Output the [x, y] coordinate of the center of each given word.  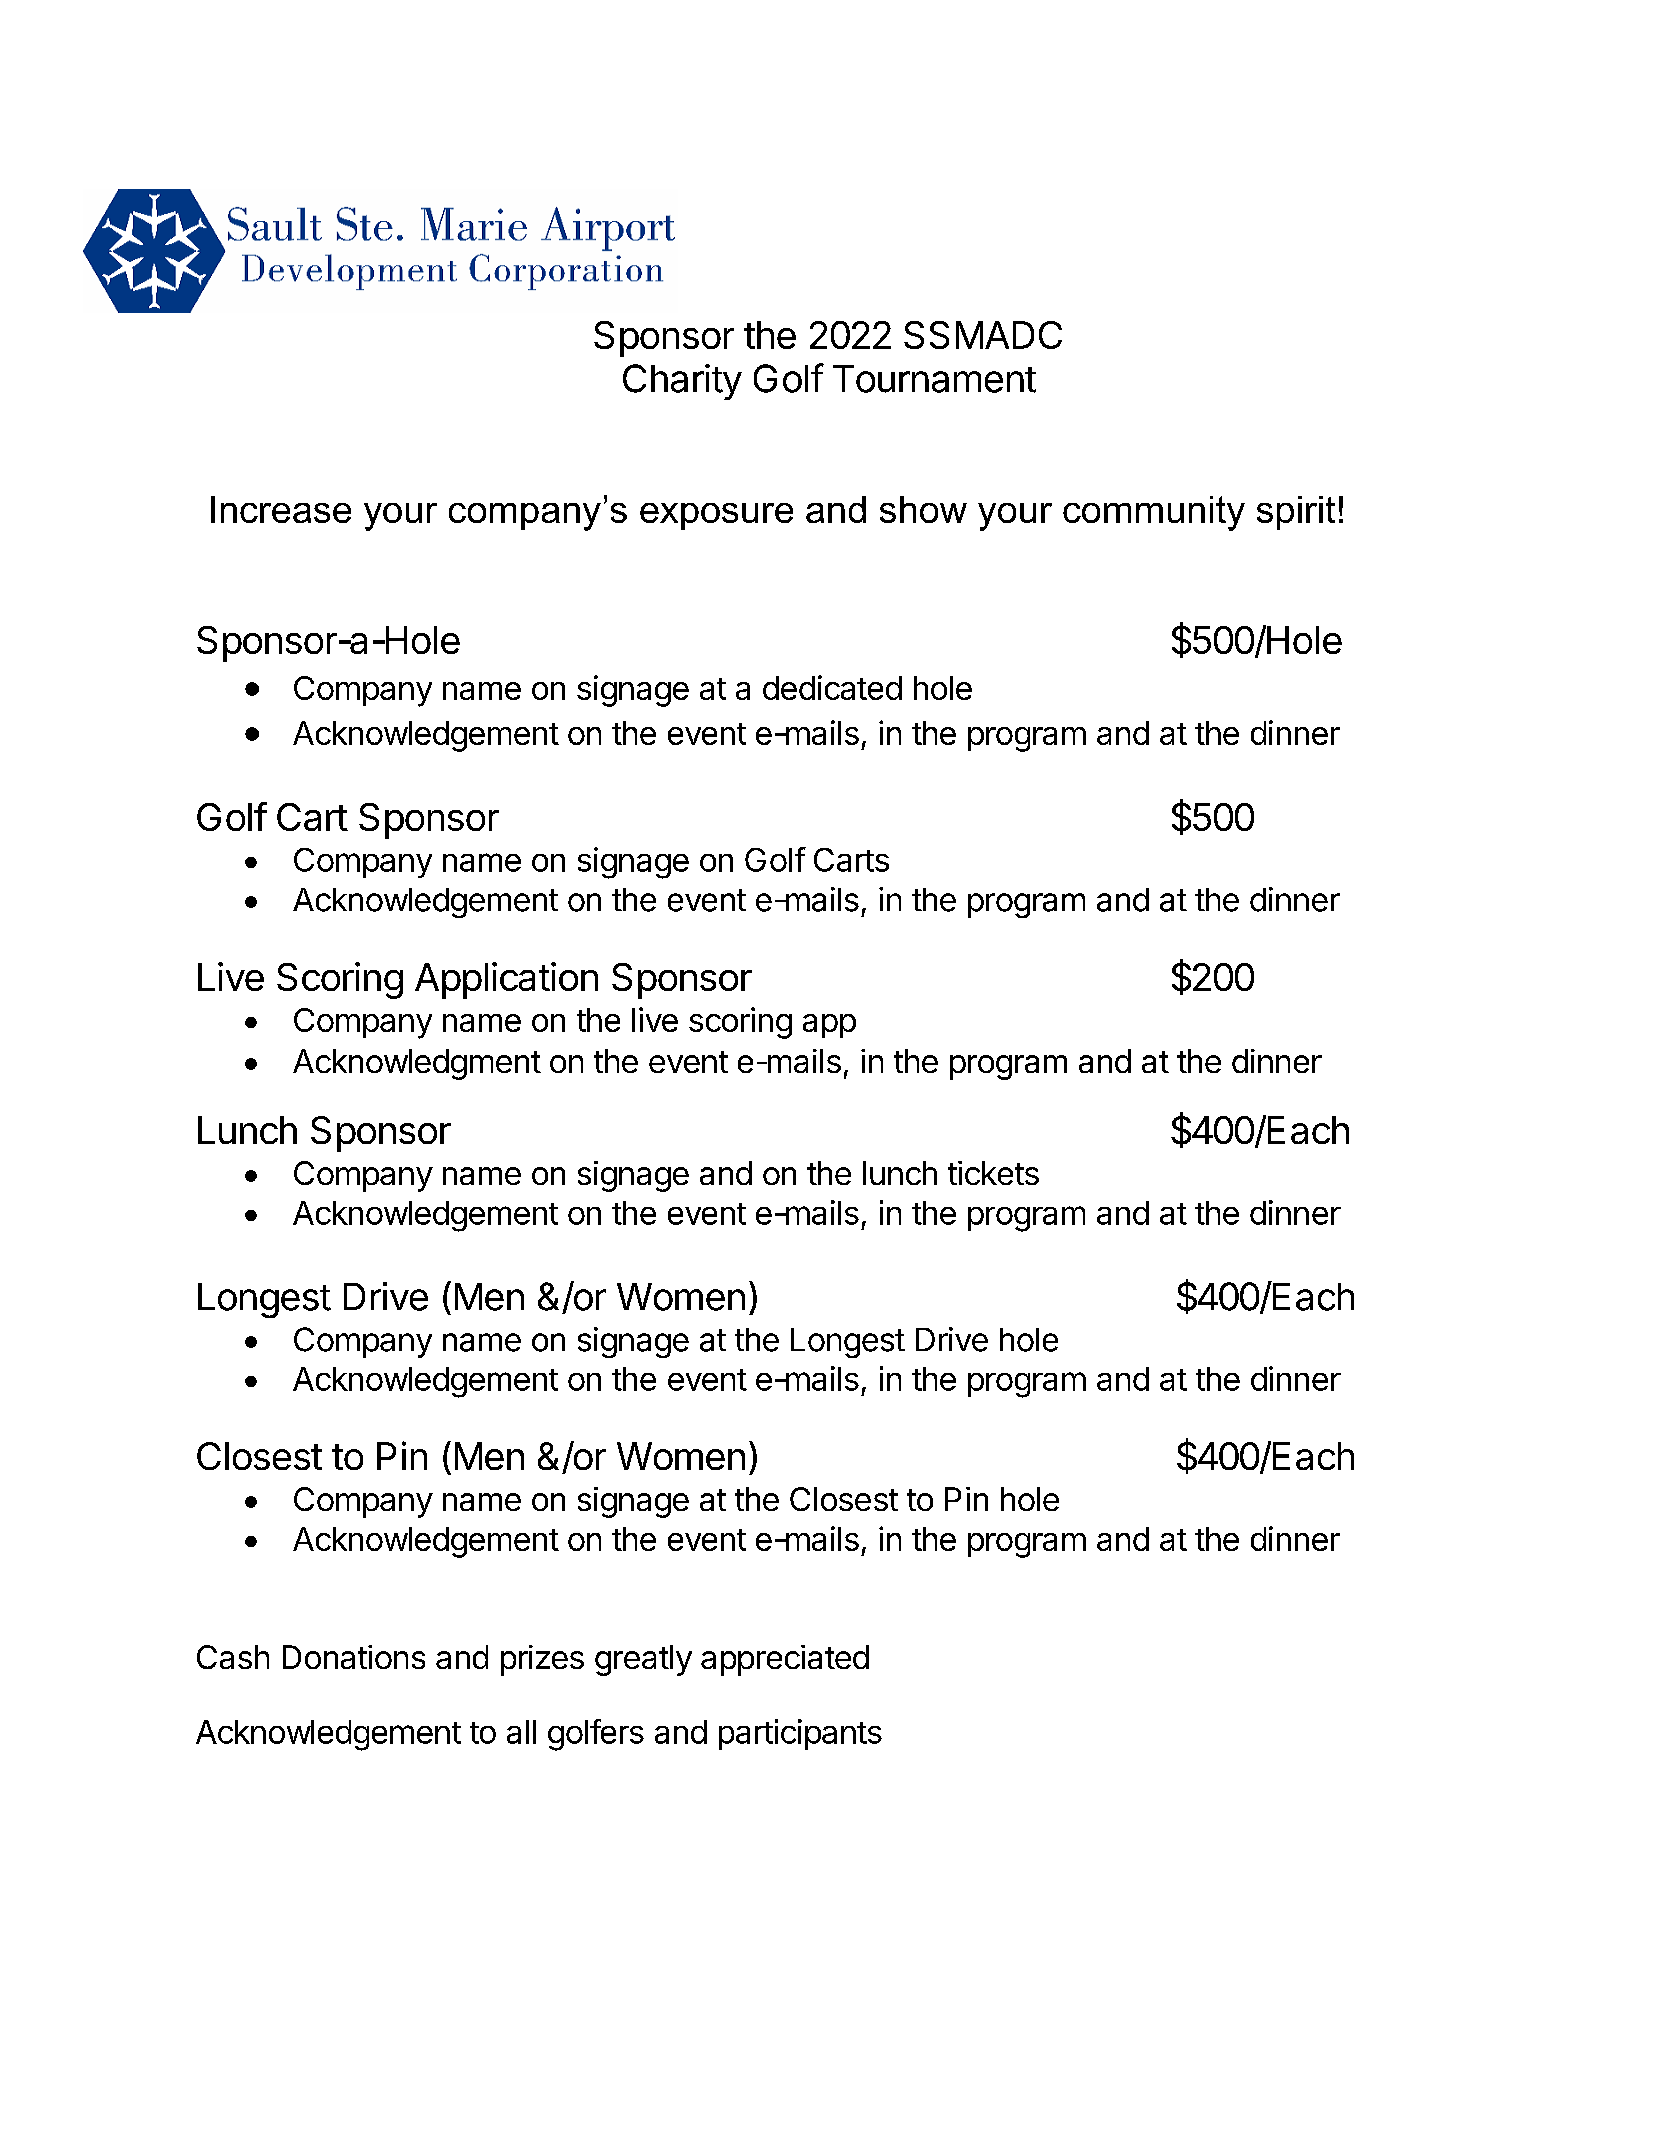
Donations [354, 1657]
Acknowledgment [417, 1064]
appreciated [785, 1660]
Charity [682, 382]
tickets [993, 1173]
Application [506, 980]
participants [800, 1734]
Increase [281, 509]
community [1154, 513]
